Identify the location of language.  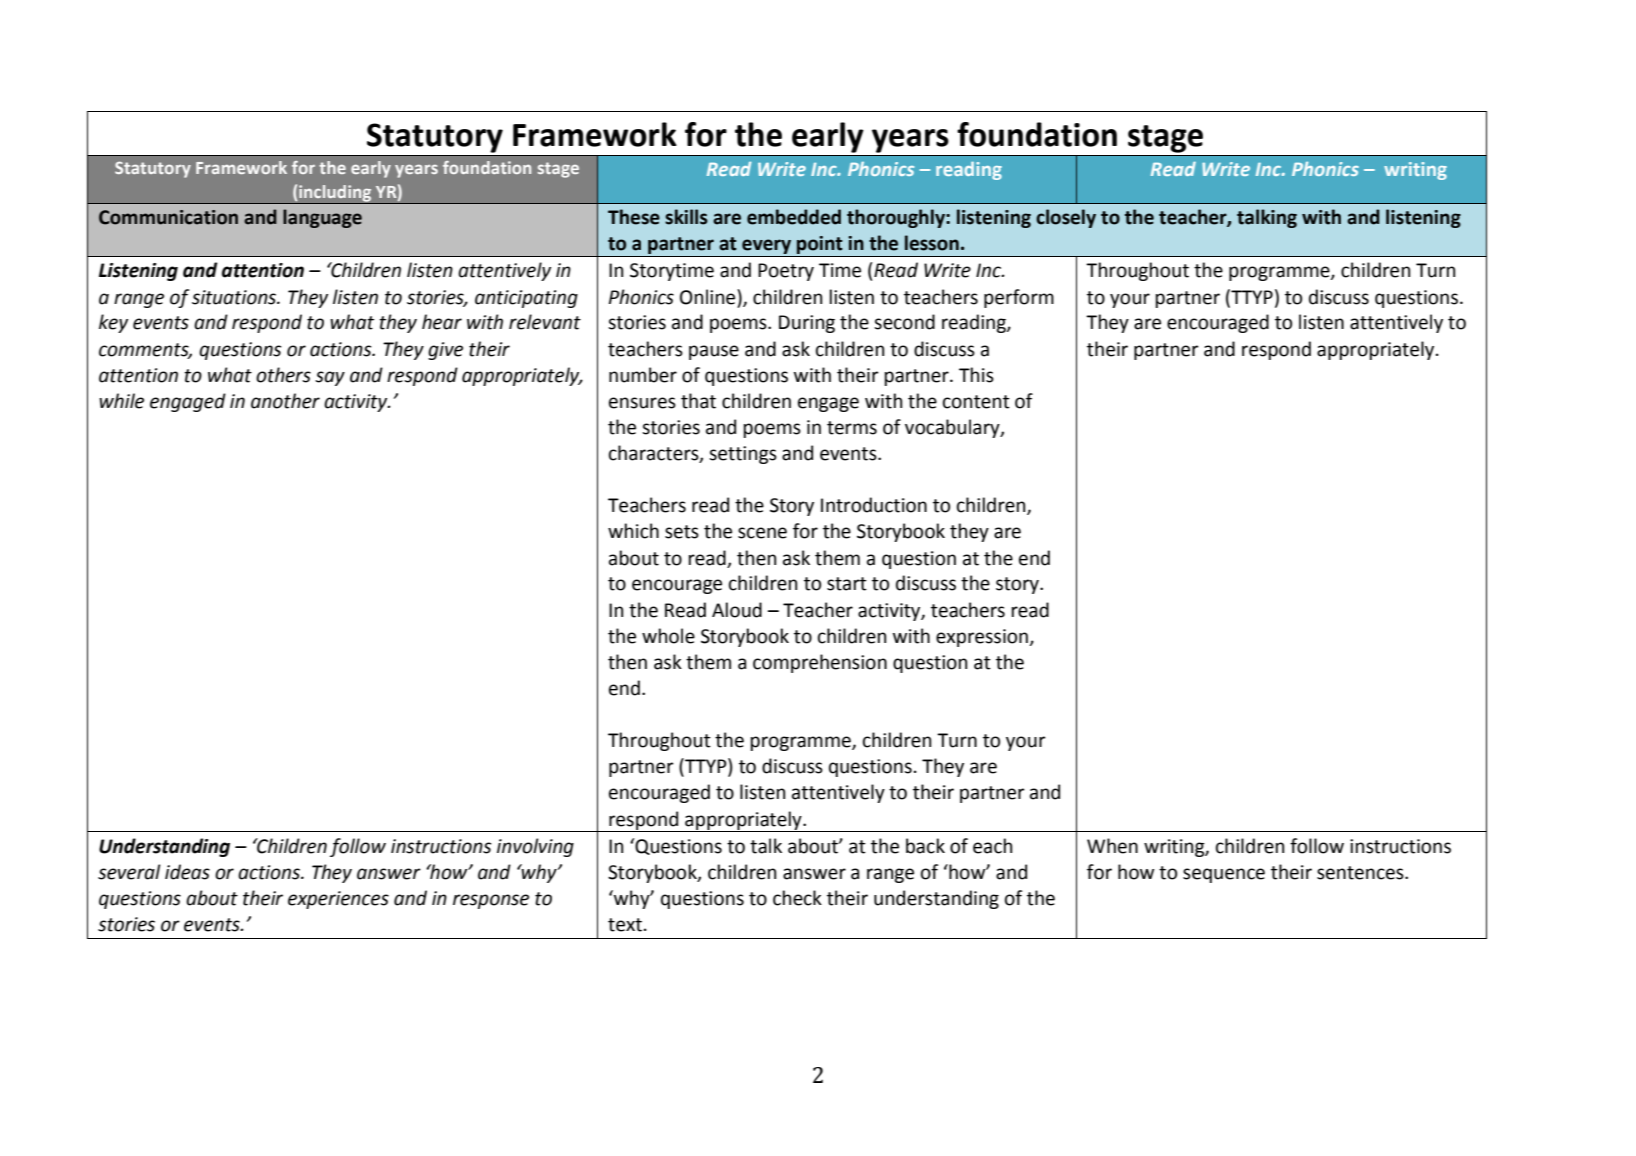
(322, 218).
